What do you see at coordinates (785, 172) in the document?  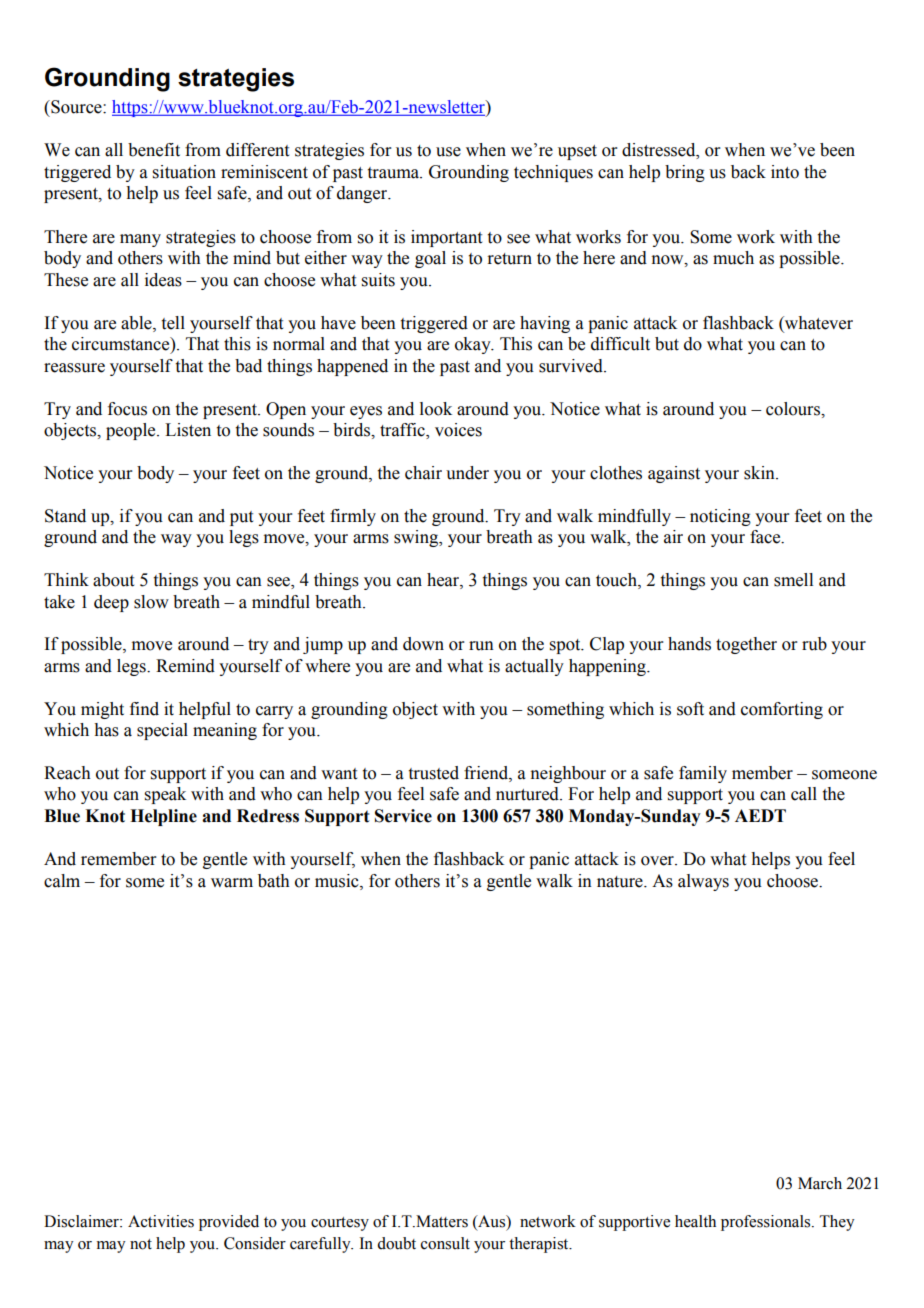 I see `into` at bounding box center [785, 172].
